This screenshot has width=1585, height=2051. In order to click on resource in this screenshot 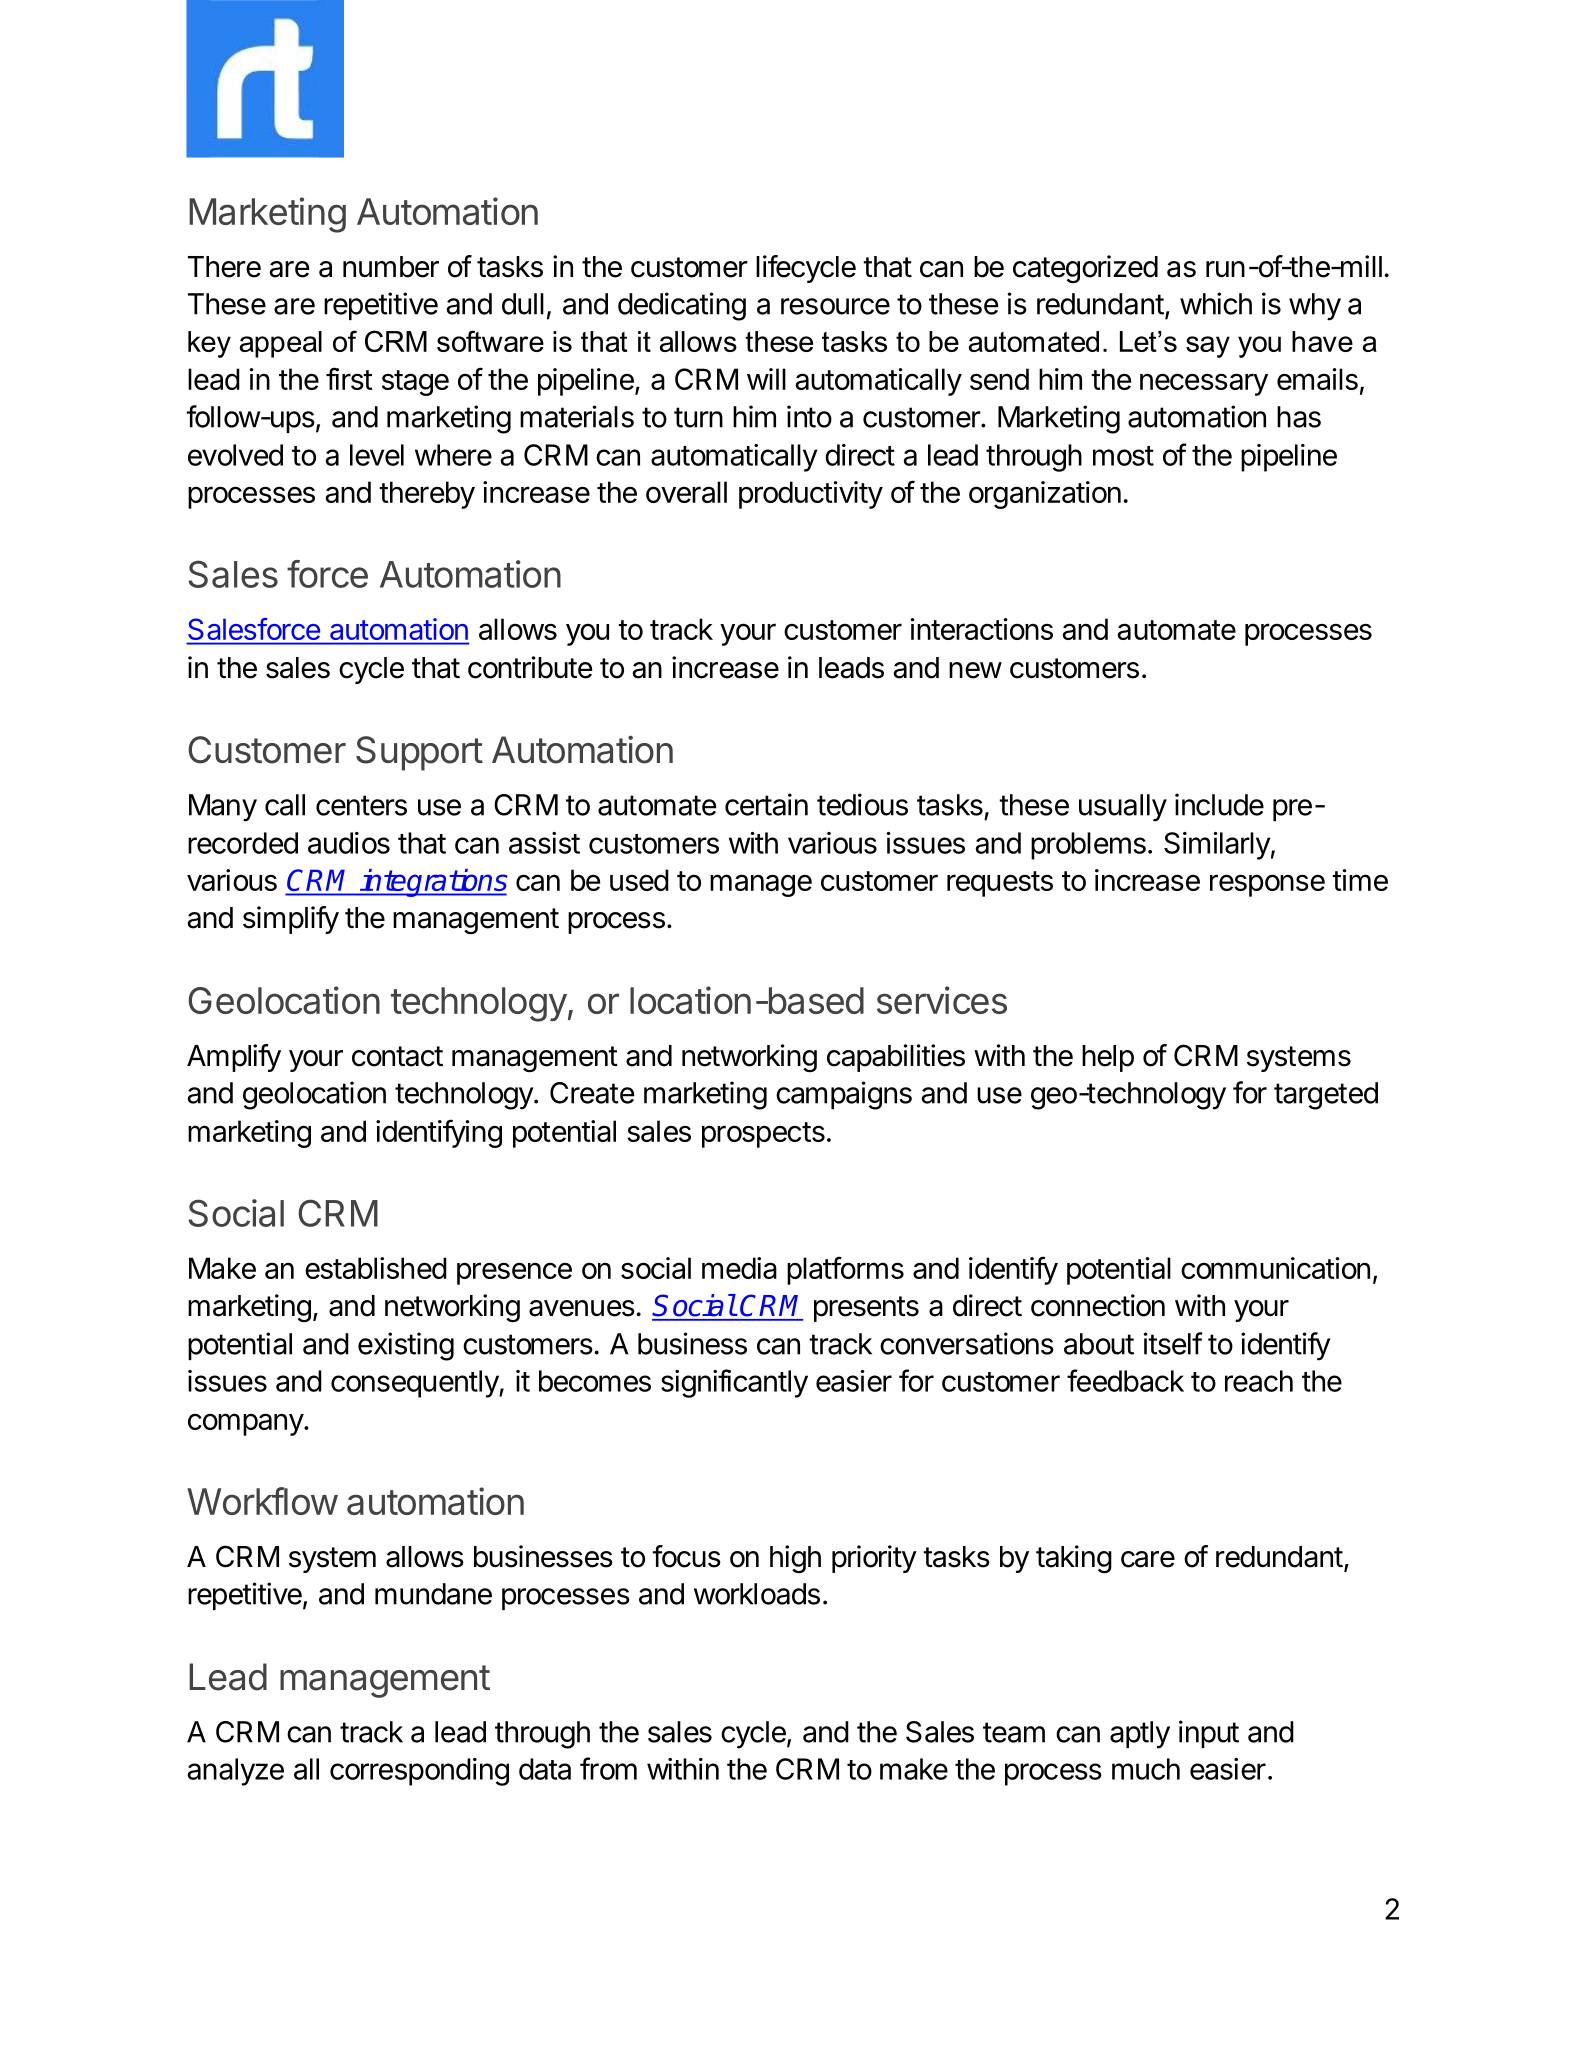, I will do `click(835, 306)`.
